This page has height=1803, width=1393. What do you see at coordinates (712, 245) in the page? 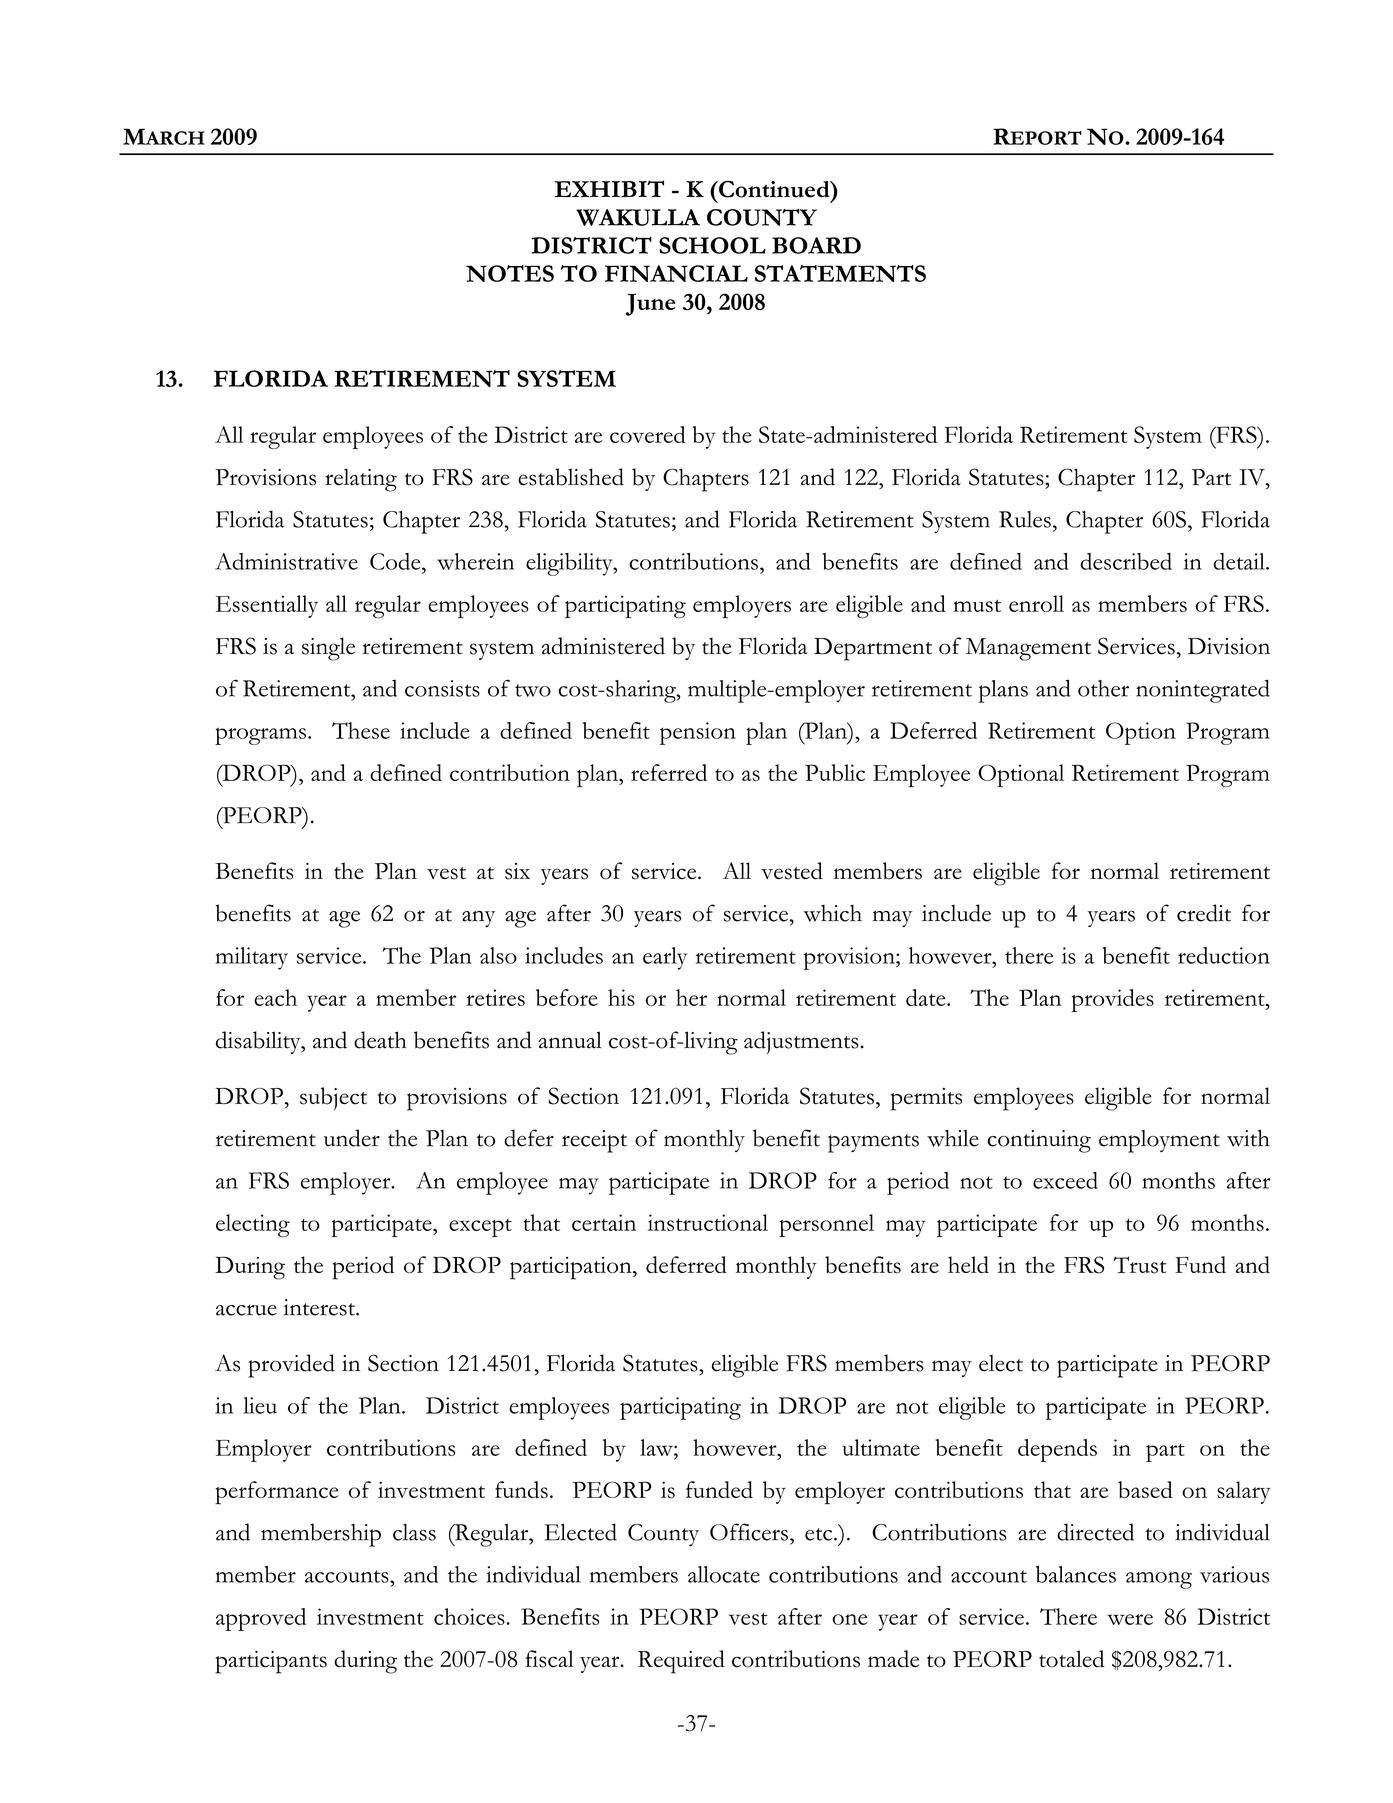
I see `SCHOOL` at bounding box center [712, 245].
